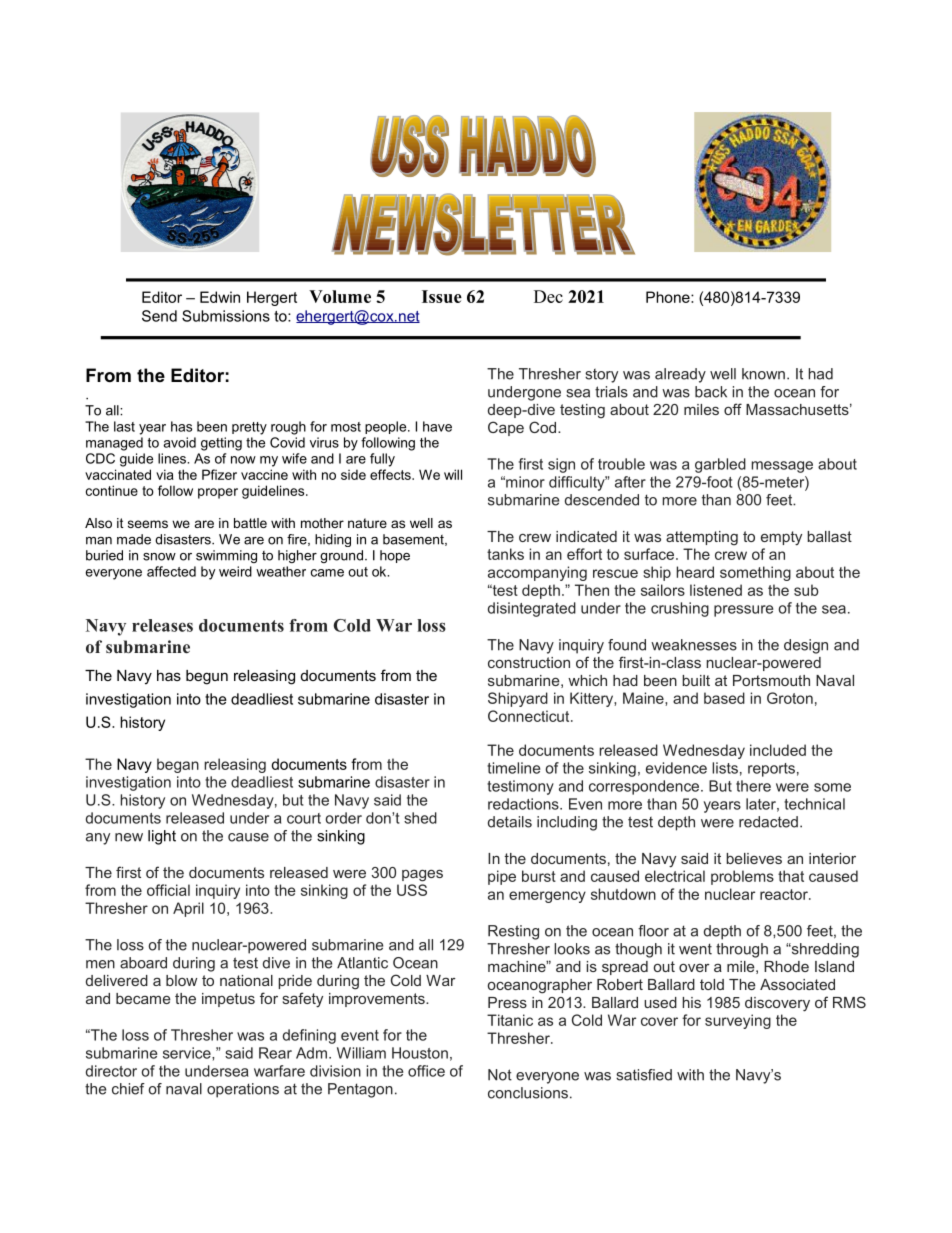 This image has height=1233, width=952. I want to click on Send, so click(159, 316).
